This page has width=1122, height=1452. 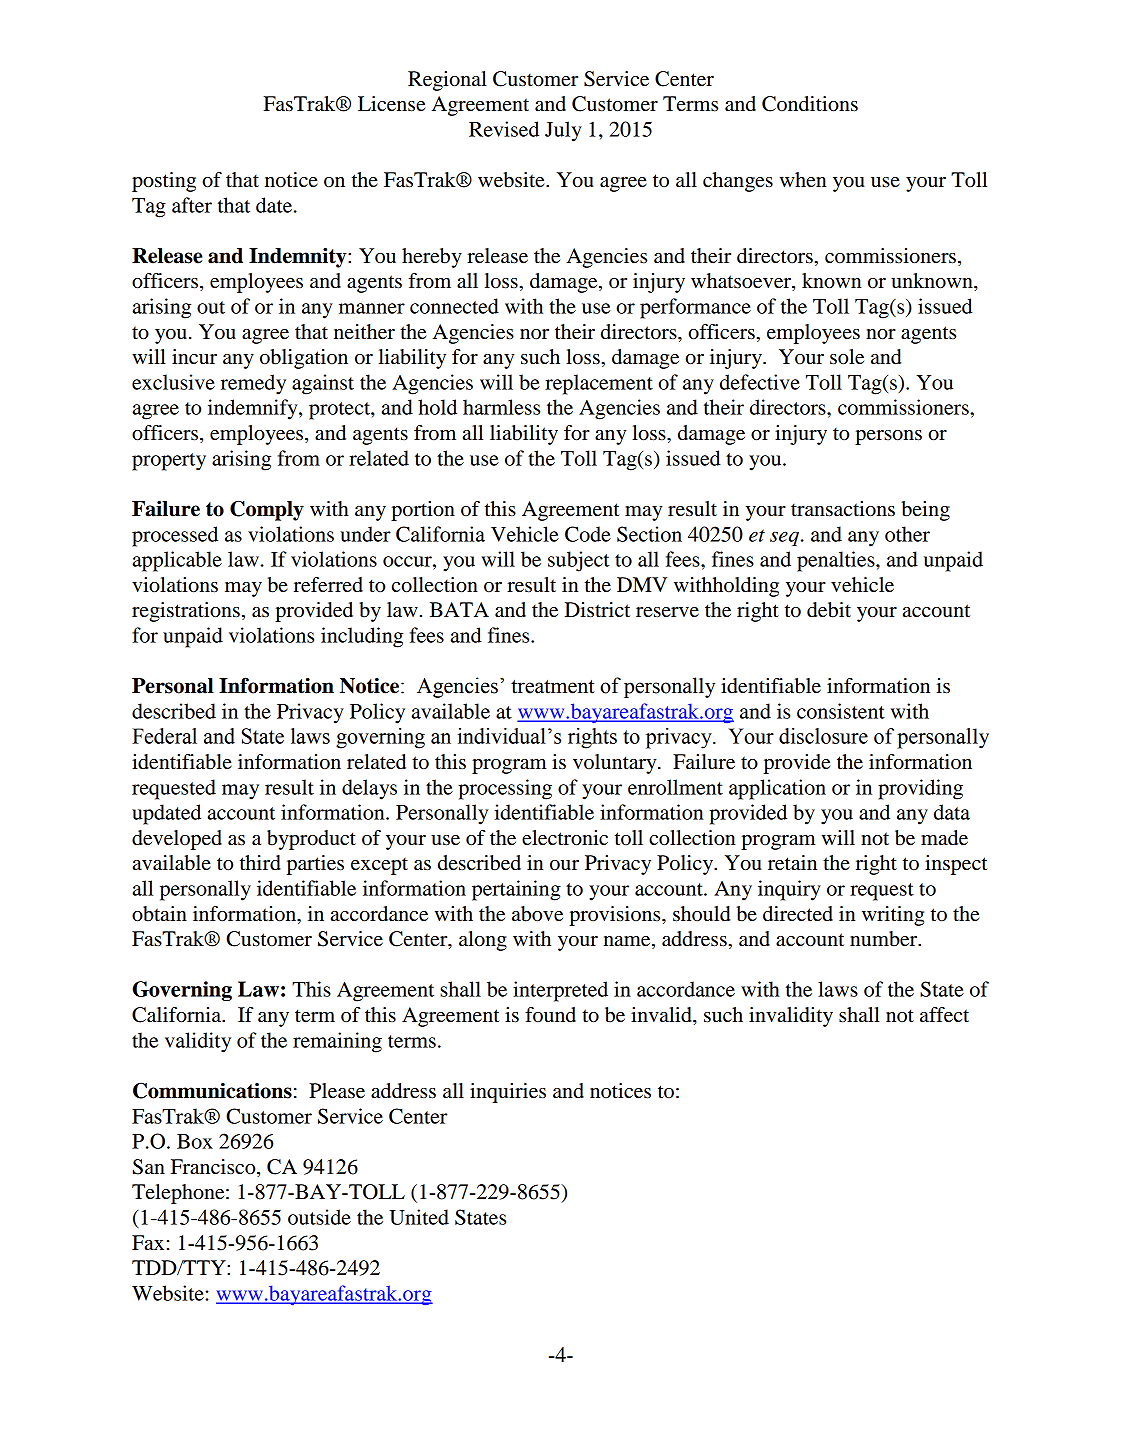 I want to click on sole, so click(x=847, y=357).
